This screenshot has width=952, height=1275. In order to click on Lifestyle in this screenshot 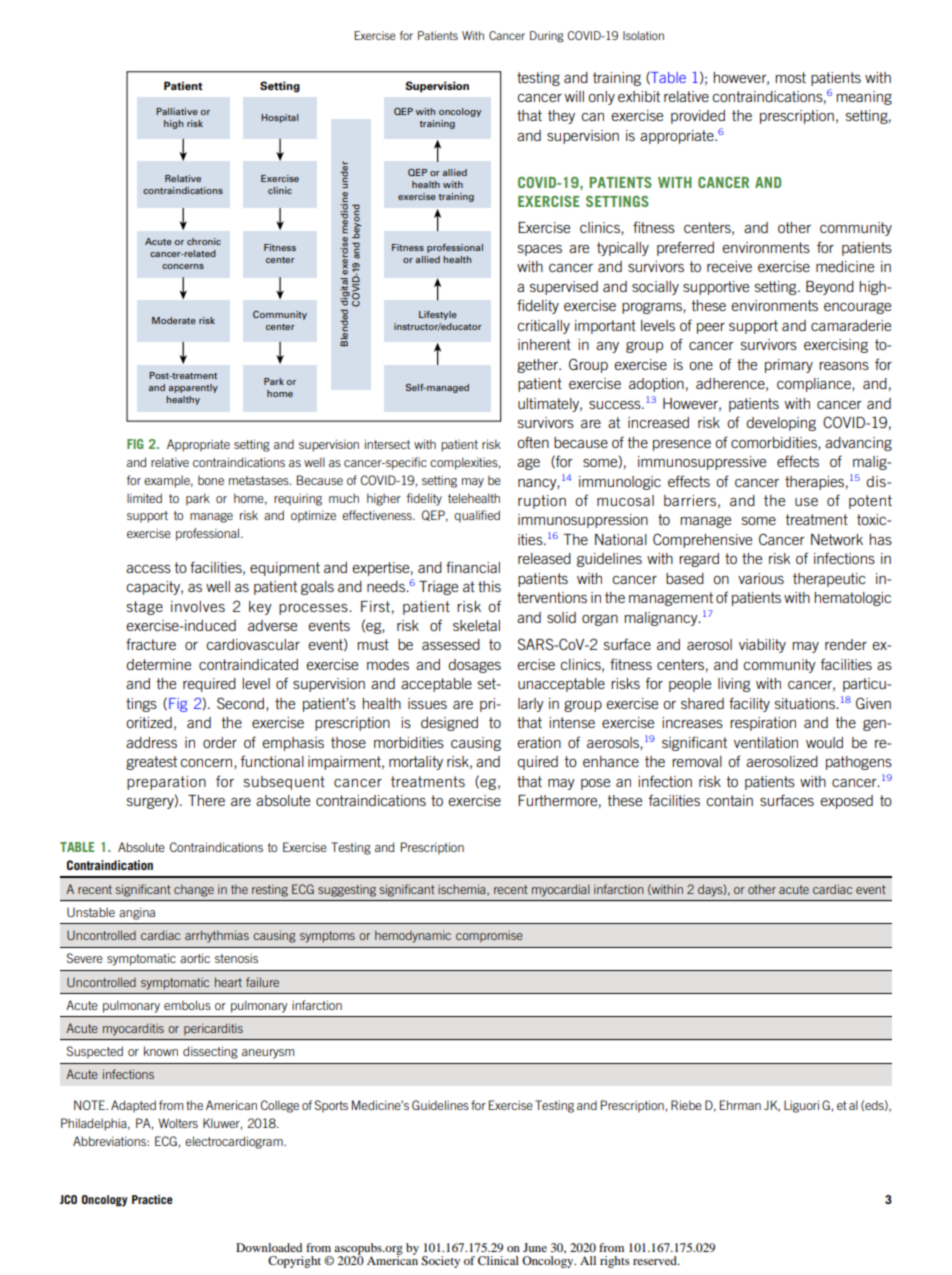, I will do `click(438, 315)`.
